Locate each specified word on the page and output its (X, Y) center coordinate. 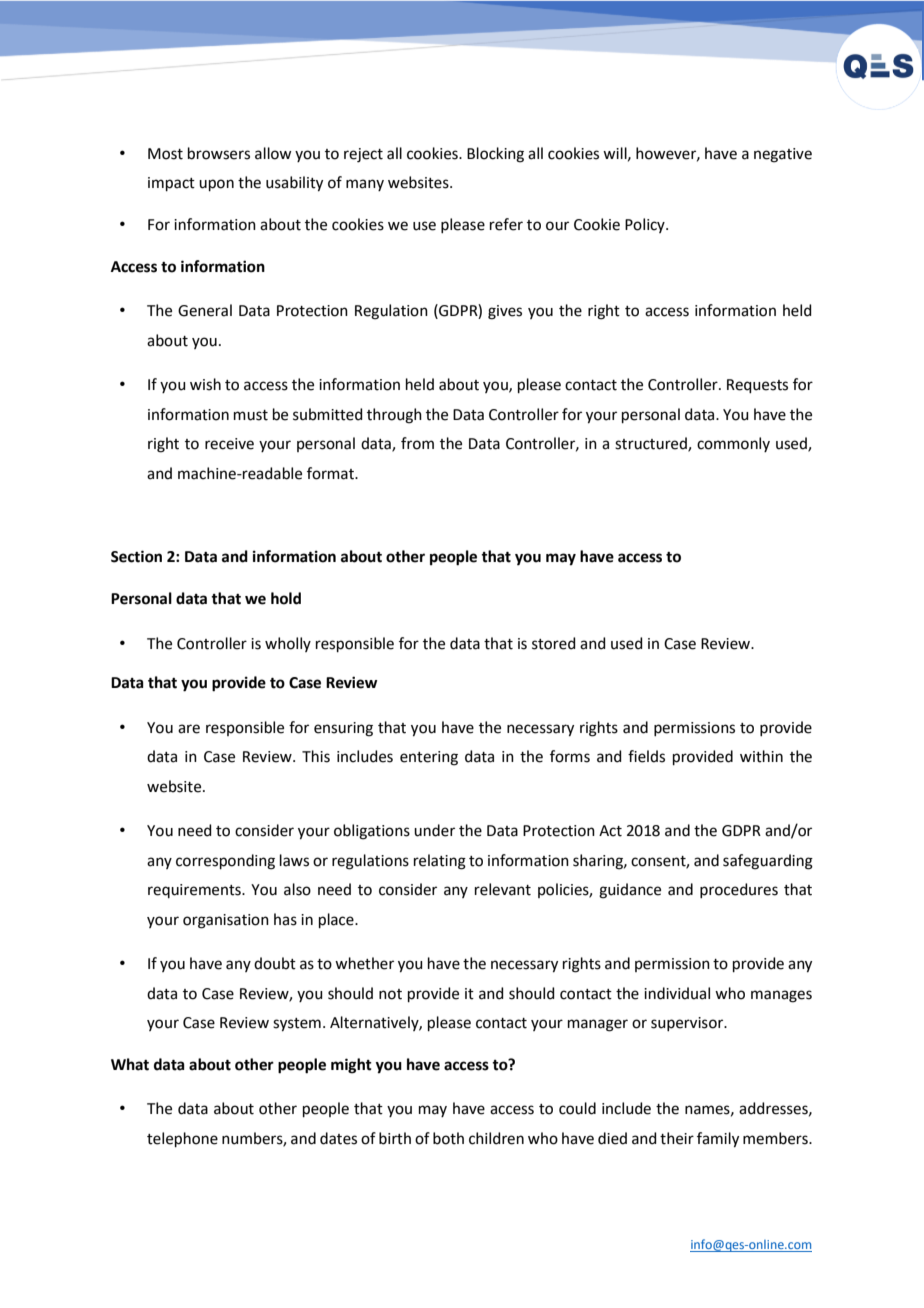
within (761, 756)
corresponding (225, 862)
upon (216, 185)
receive (229, 444)
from (417, 443)
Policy (646, 225)
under (434, 830)
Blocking (495, 155)
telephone (182, 1139)
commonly (733, 444)
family (718, 1140)
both (448, 1138)
